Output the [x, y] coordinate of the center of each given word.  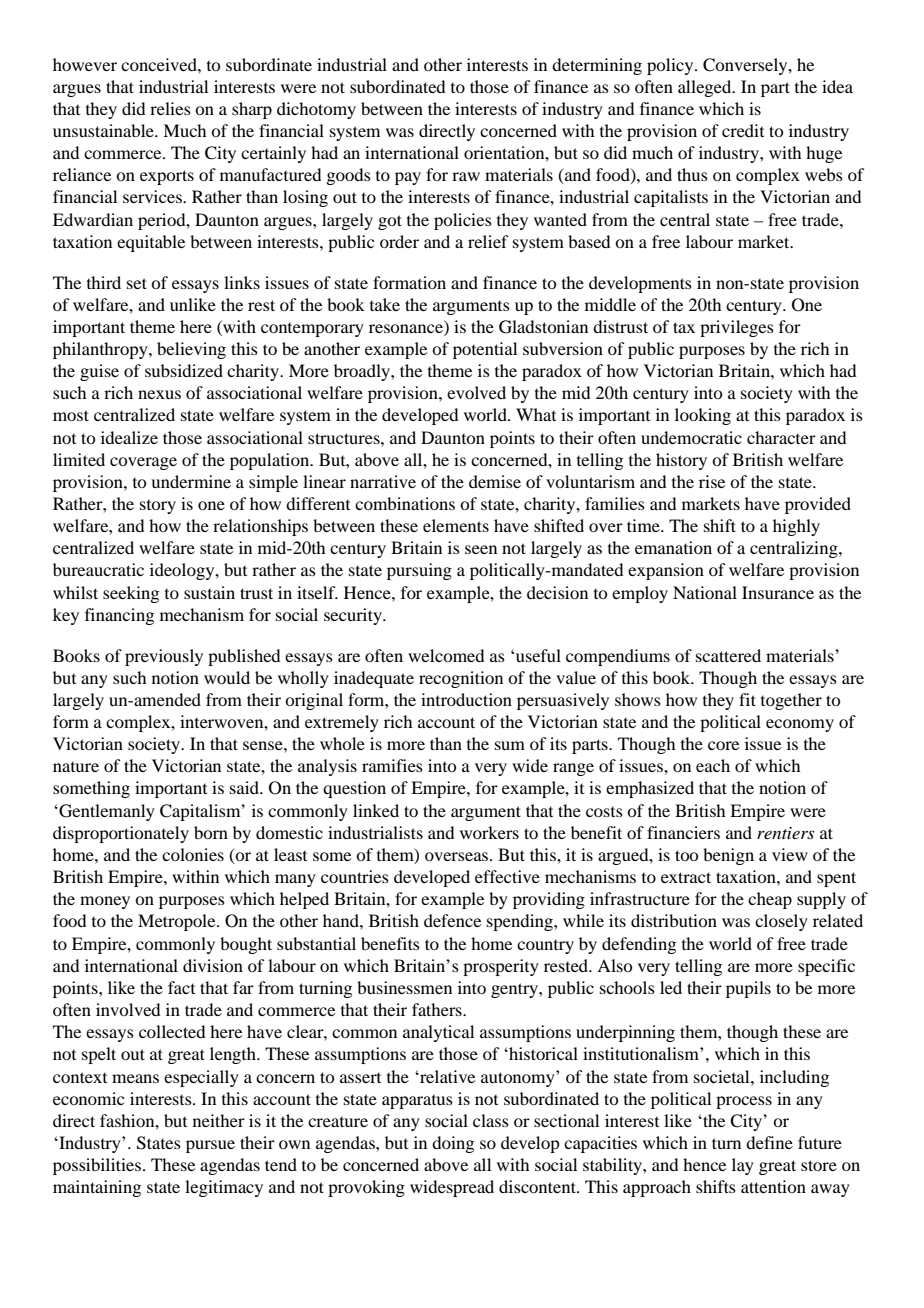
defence [452, 920]
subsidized [184, 370]
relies [170, 108]
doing [453, 1144]
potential [485, 350]
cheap [770, 900]
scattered [728, 655]
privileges [737, 328]
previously [164, 657]
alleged [706, 88]
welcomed [446, 655]
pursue [210, 1146]
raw [466, 176]
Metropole [178, 922]
